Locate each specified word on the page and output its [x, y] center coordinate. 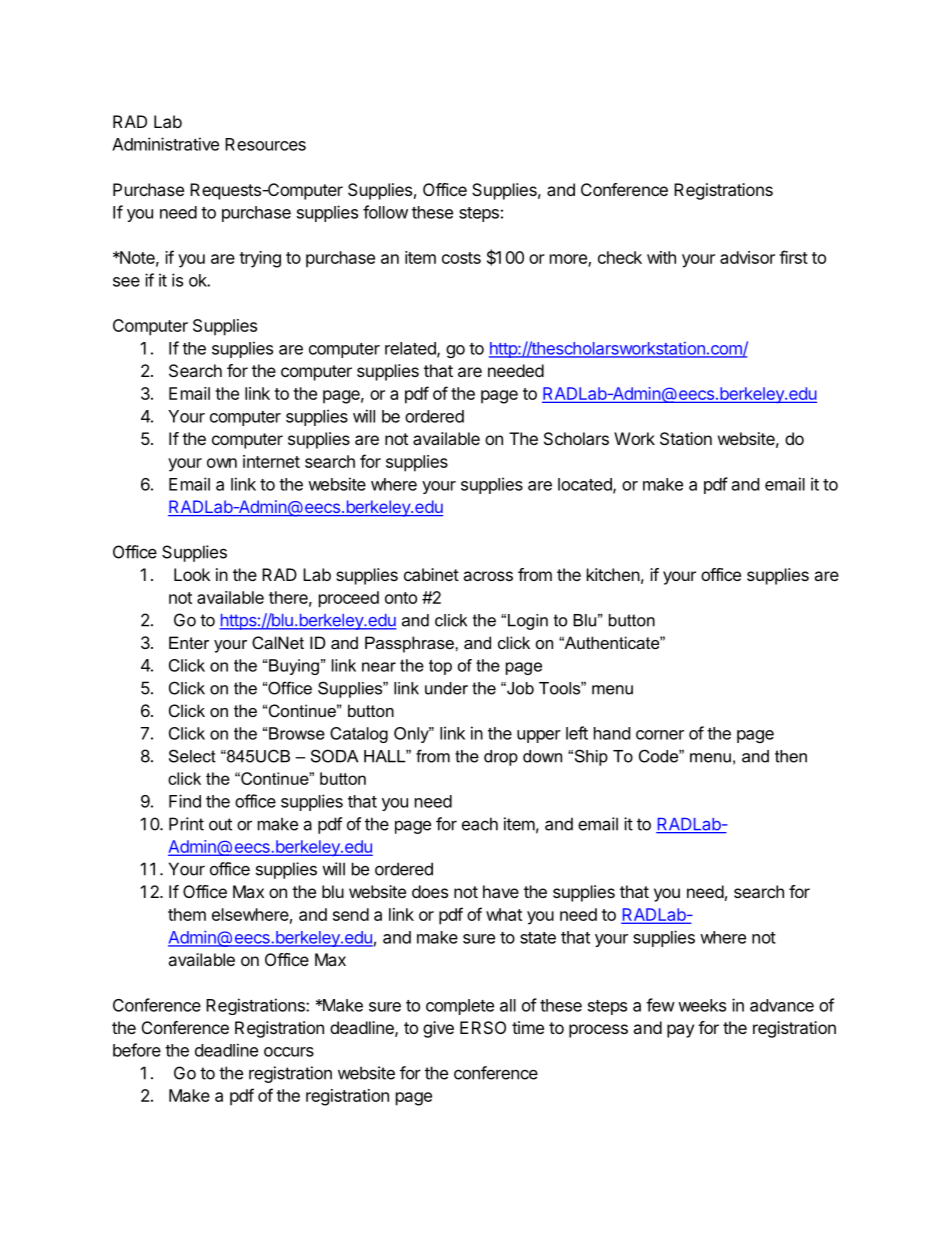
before [137, 1050]
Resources [265, 144]
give [438, 1029]
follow [385, 212]
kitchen [613, 574]
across [488, 576]
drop [501, 758]
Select [192, 756]
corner [660, 735]
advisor [747, 257]
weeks [702, 1005]
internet [271, 461]
